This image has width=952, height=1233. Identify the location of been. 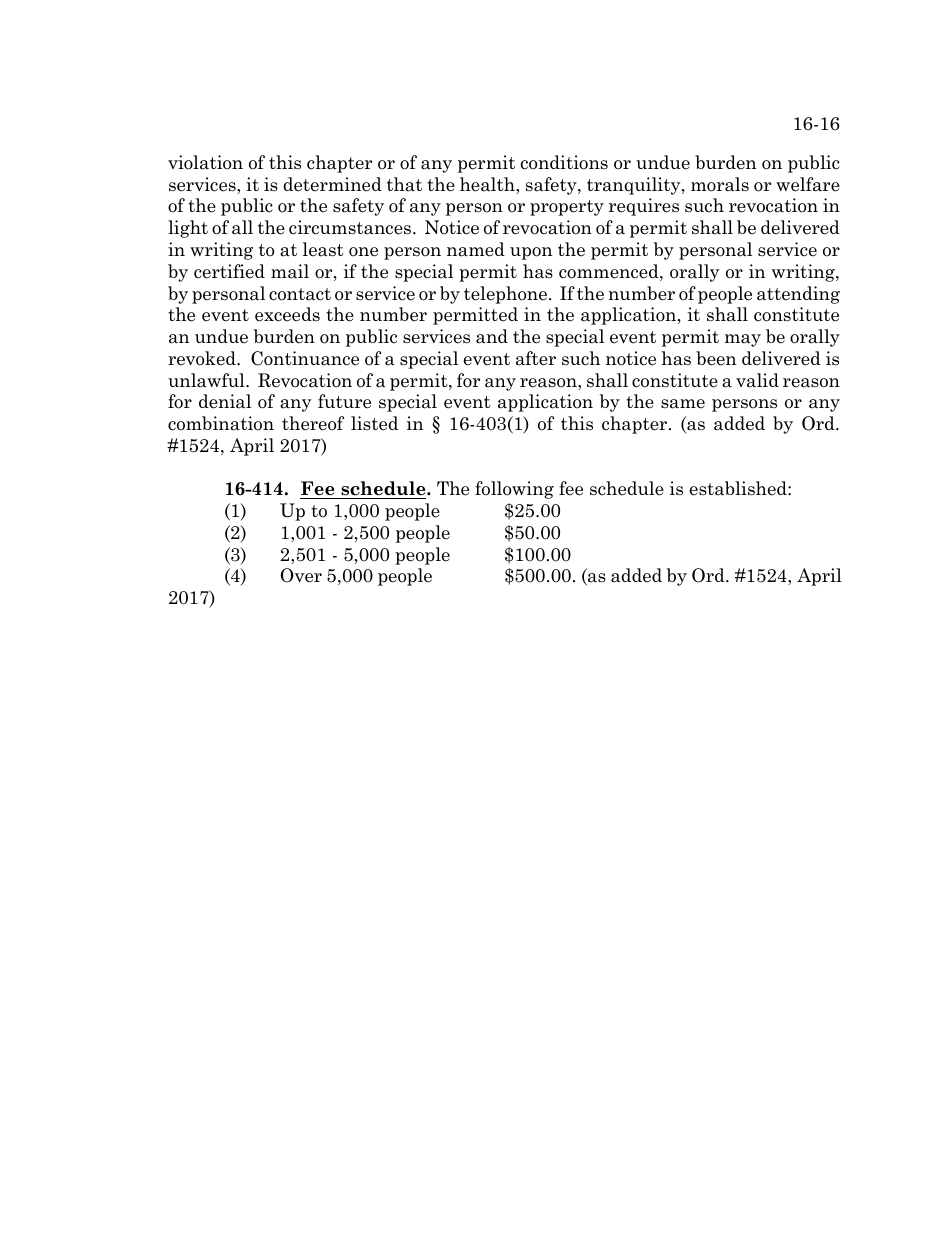
(716, 358).
